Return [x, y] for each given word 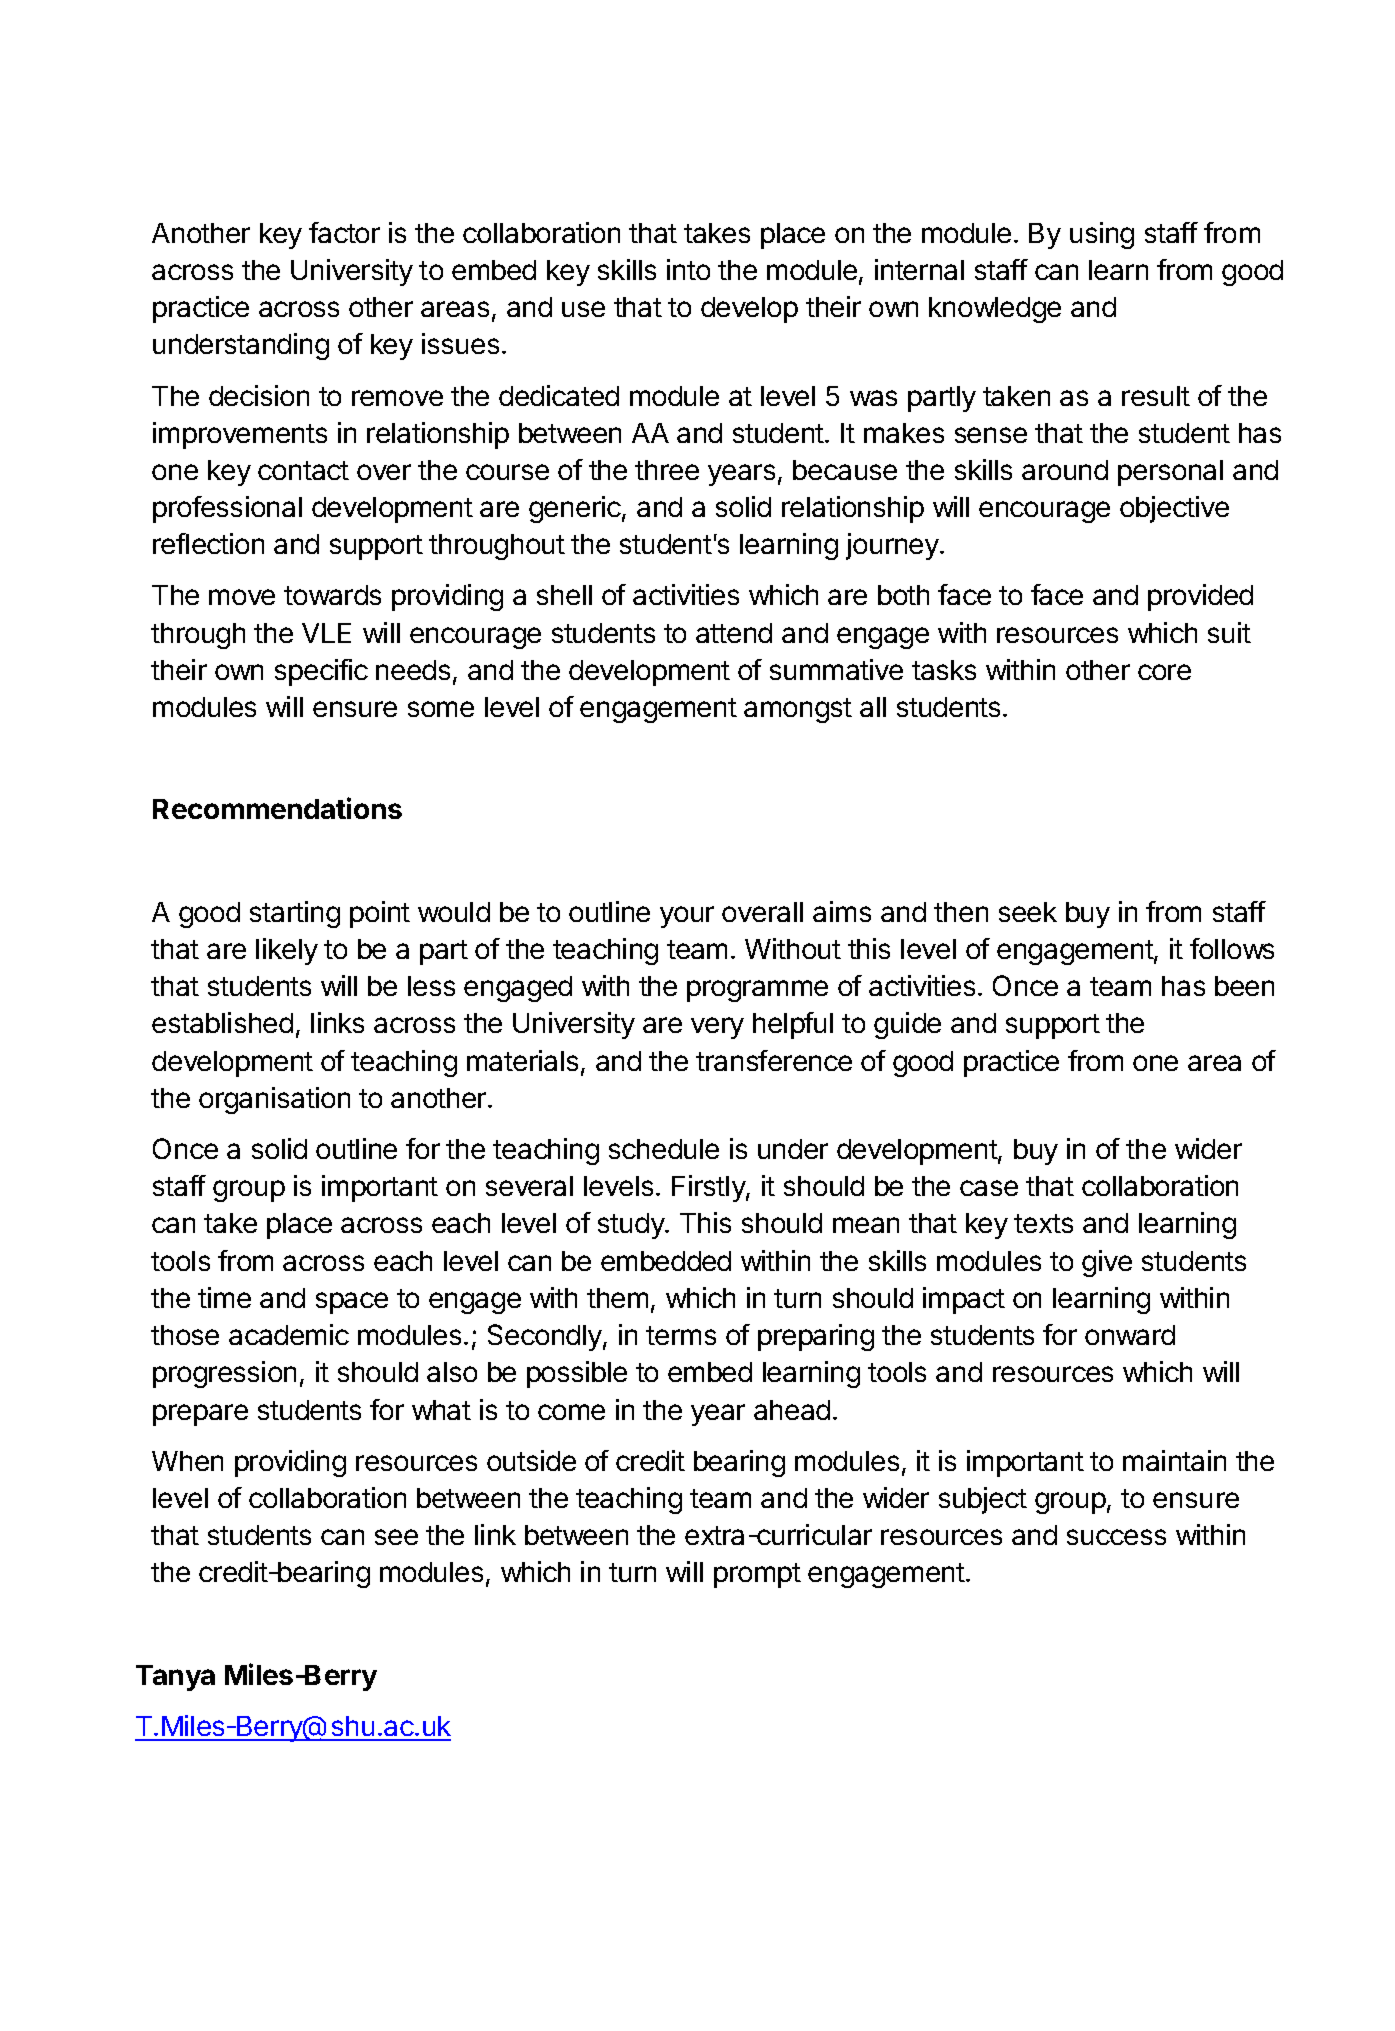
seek [1028, 912]
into [688, 269]
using [1102, 235]
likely [287, 951]
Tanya [175, 1678]
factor [344, 232]
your [687, 917]
